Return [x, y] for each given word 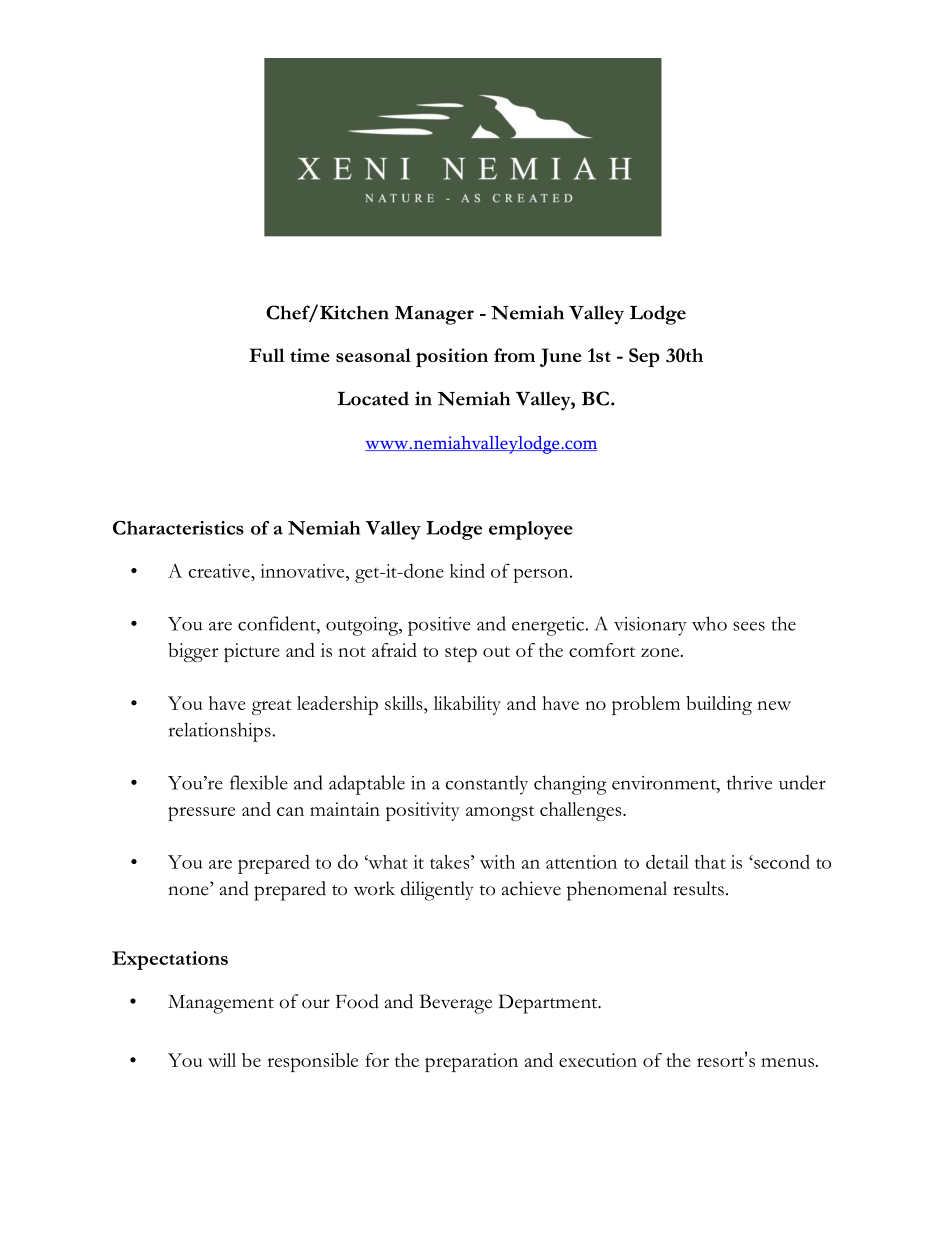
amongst [500, 813]
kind [467, 571]
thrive [749, 782]
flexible [259, 782]
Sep [644, 357]
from [514, 355]
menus [787, 1062]
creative [220, 571]
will [222, 1060]
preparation [471, 1062]
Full [267, 355]
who [709, 623]
